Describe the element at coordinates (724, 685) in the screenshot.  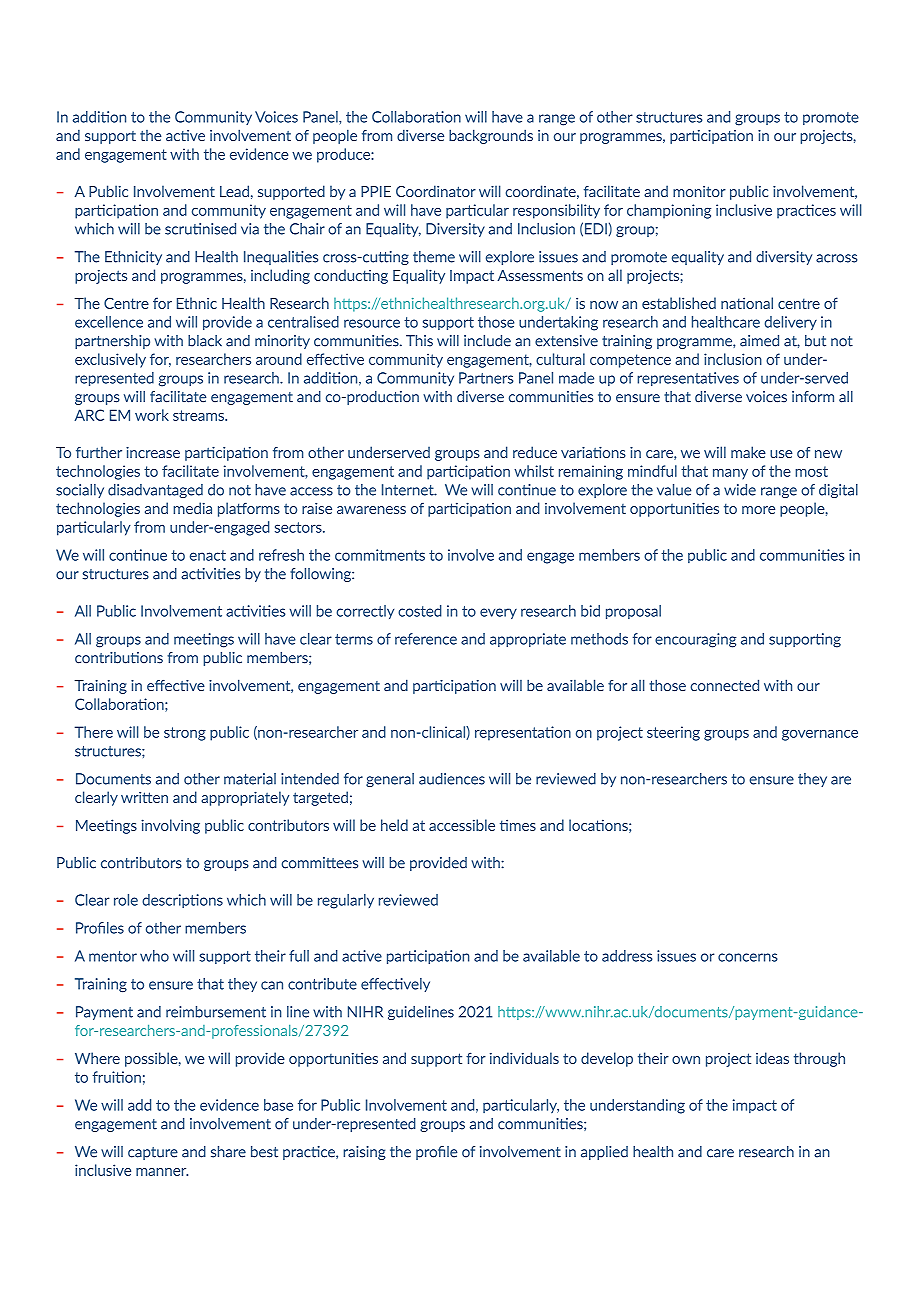
I see `connected` at that location.
